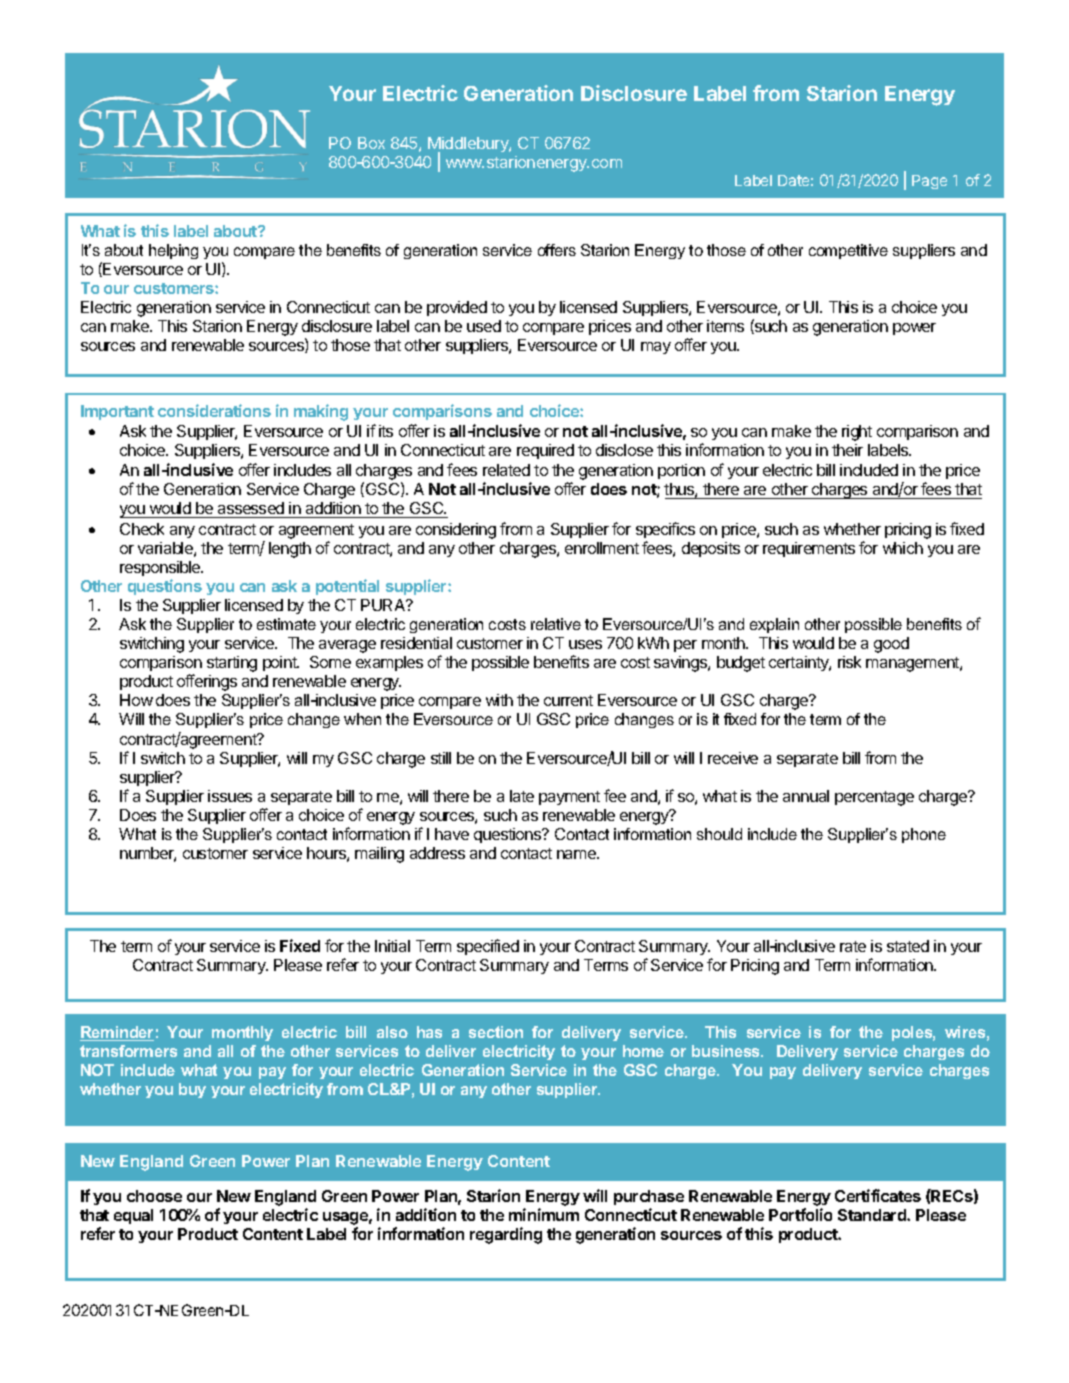  What do you see at coordinates (148, 854) in the screenshot?
I see `number` at bounding box center [148, 854].
